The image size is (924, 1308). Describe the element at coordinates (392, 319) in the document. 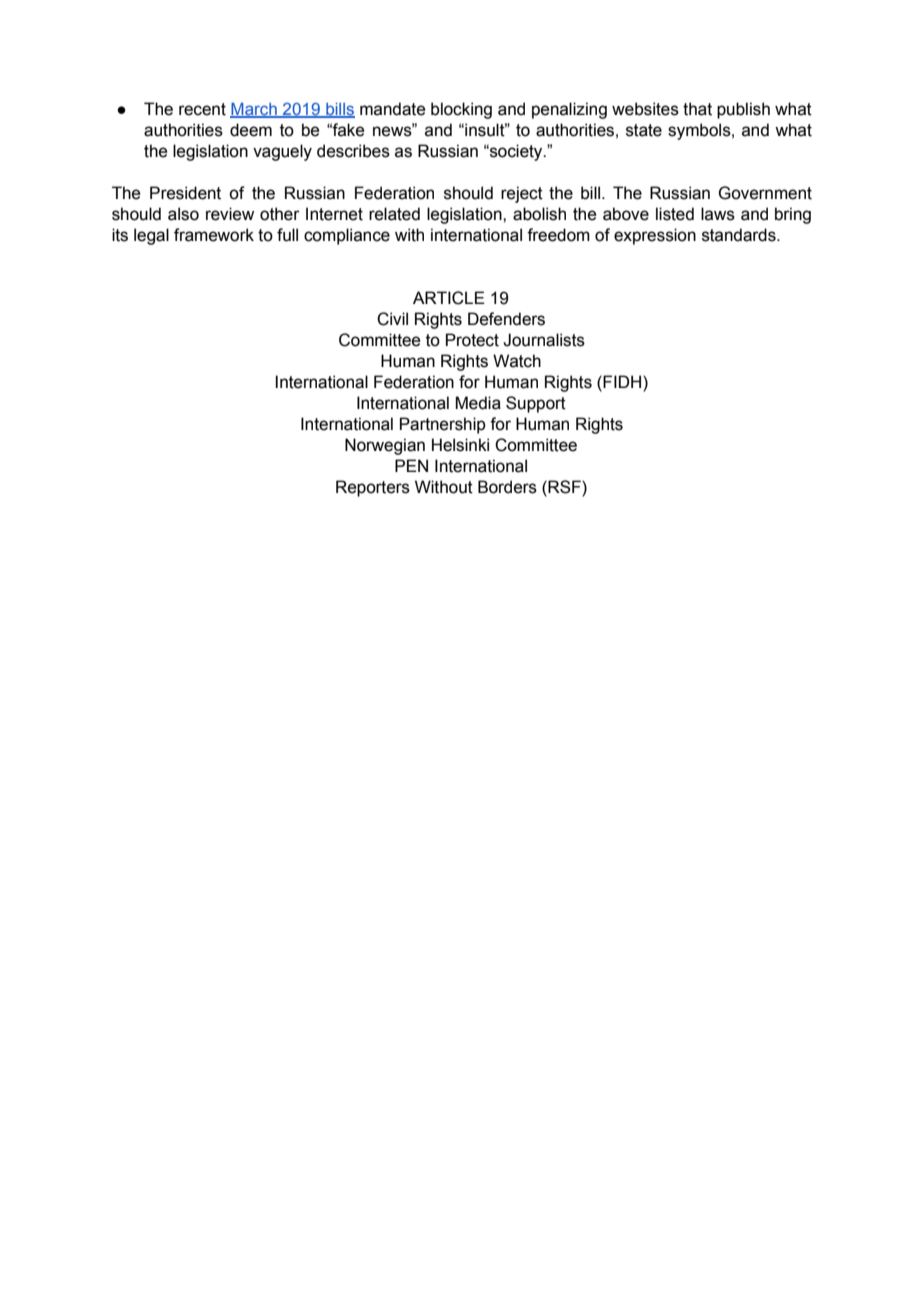

I see `Civil` at that location.
